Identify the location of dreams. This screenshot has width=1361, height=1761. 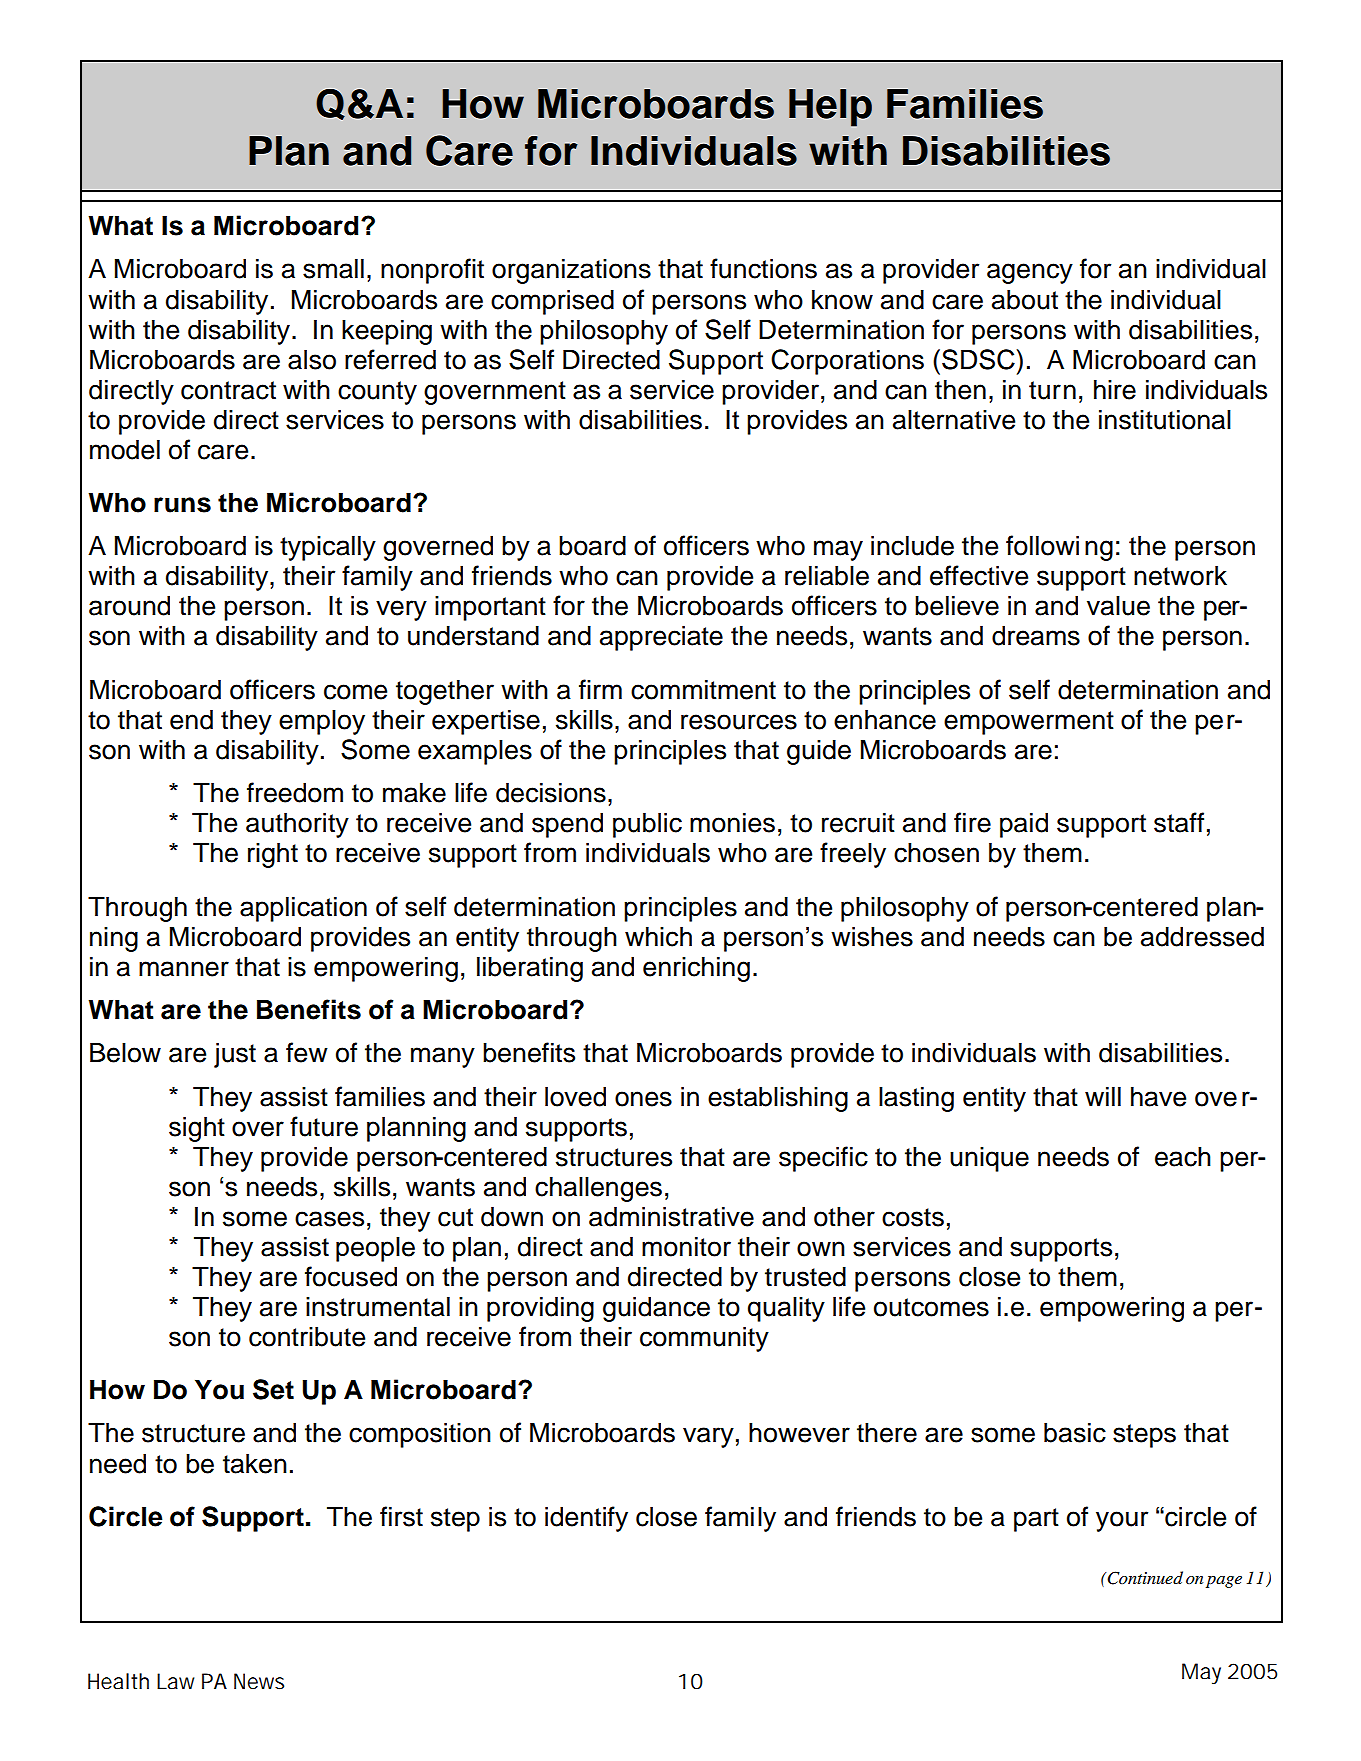
(1036, 636).
